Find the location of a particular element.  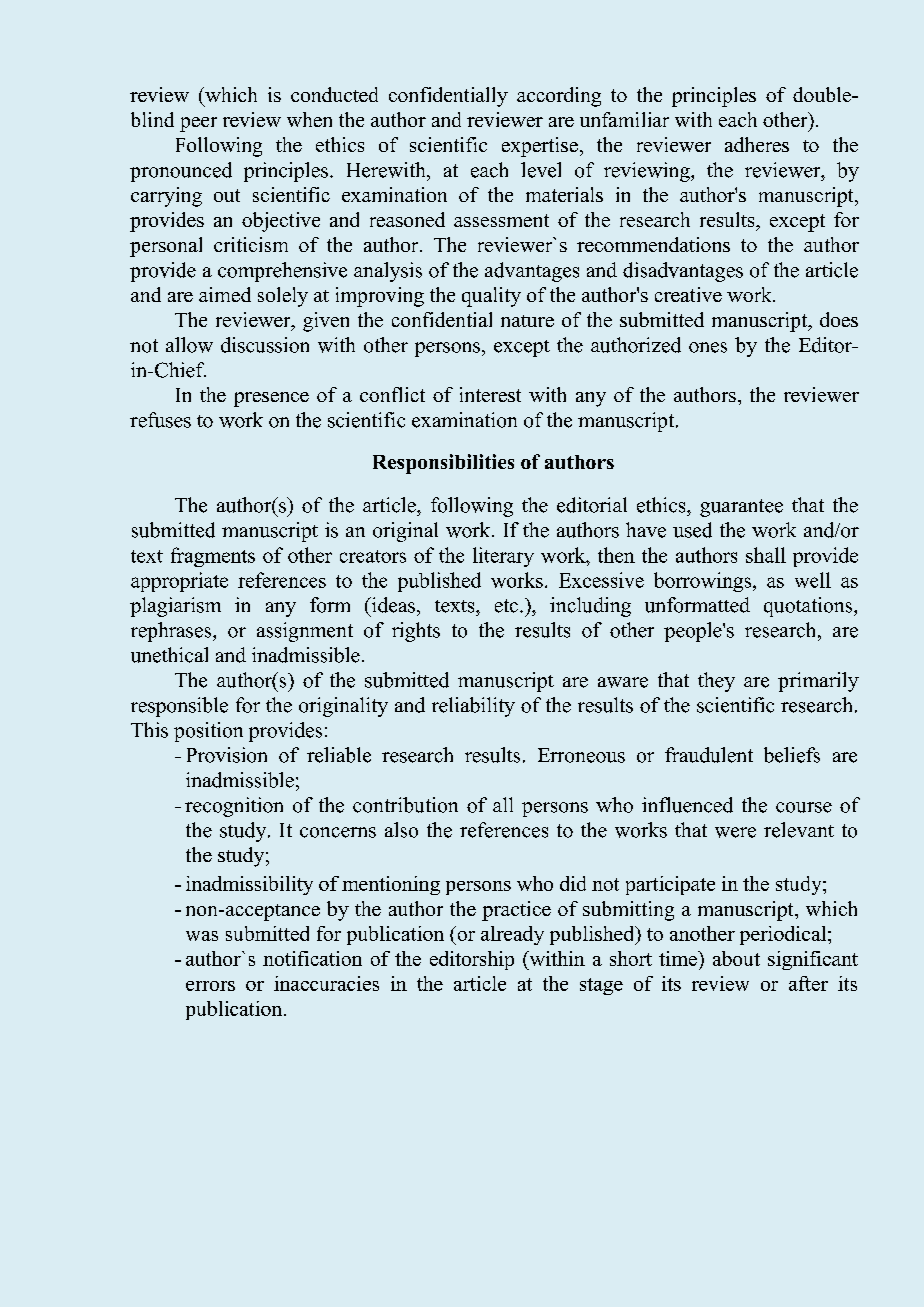

Responsibilities is located at coordinates (443, 464).
